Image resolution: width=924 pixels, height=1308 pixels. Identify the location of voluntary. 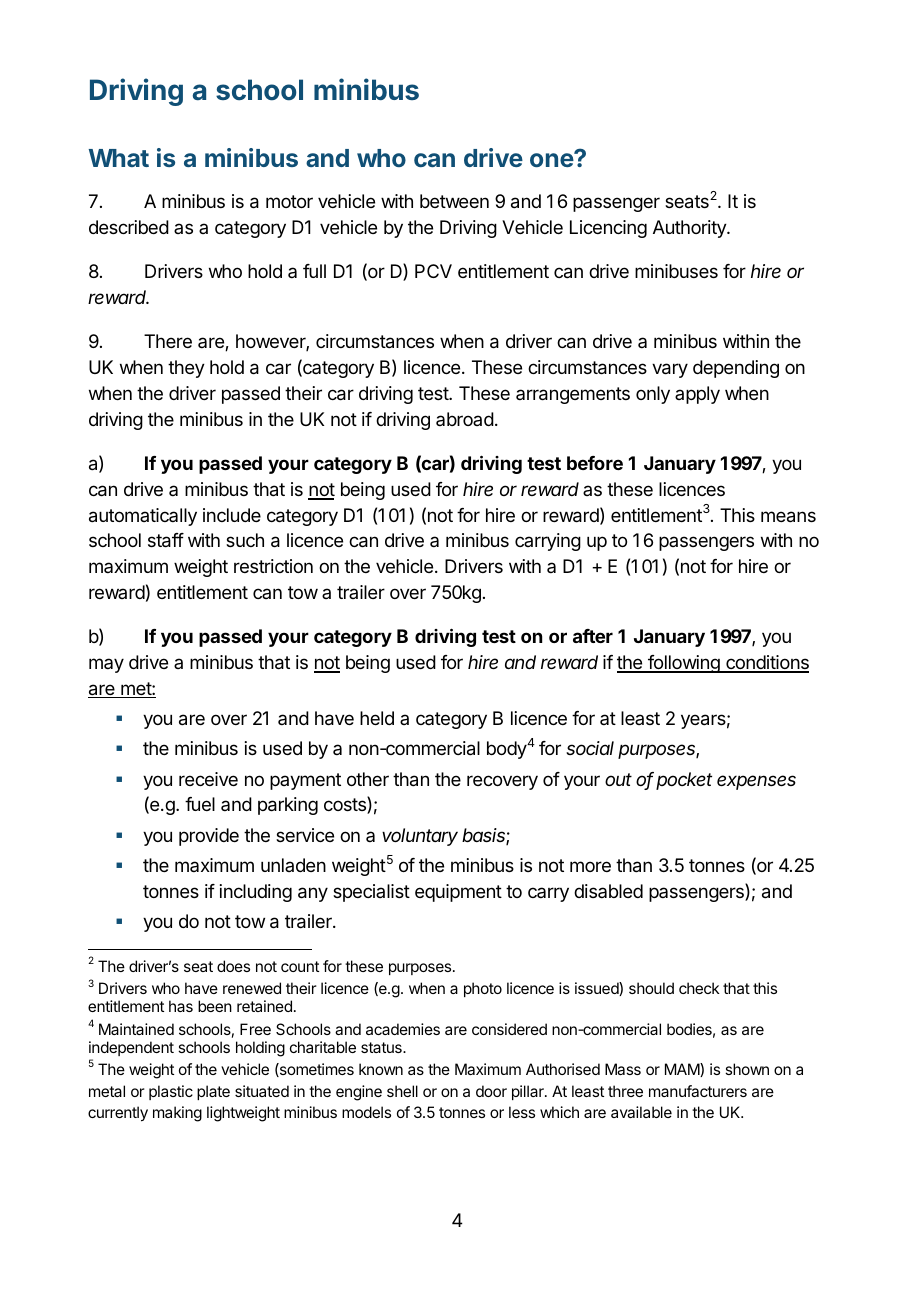
(420, 837).
